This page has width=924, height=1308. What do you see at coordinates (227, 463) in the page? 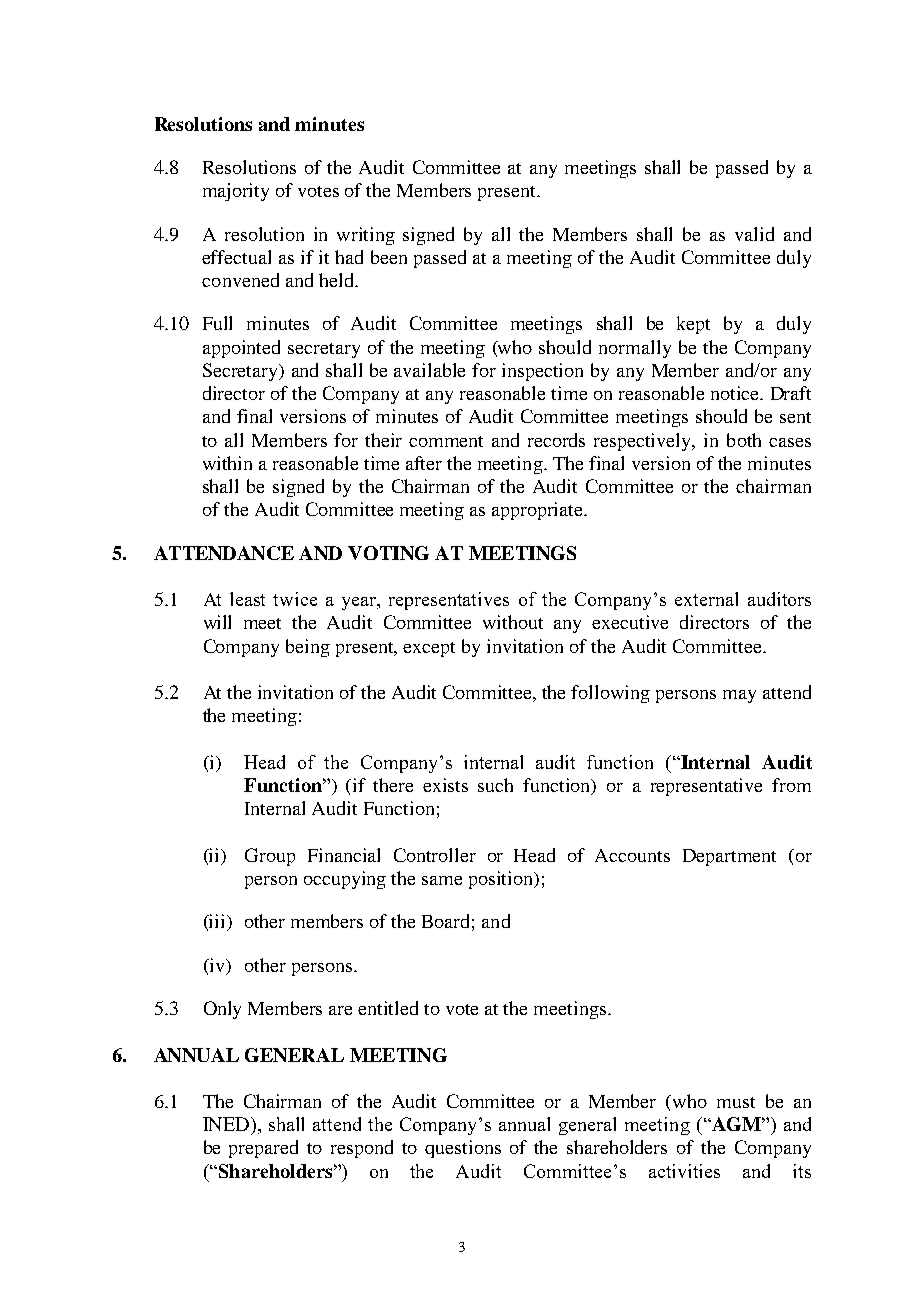
I see `within` at bounding box center [227, 463].
